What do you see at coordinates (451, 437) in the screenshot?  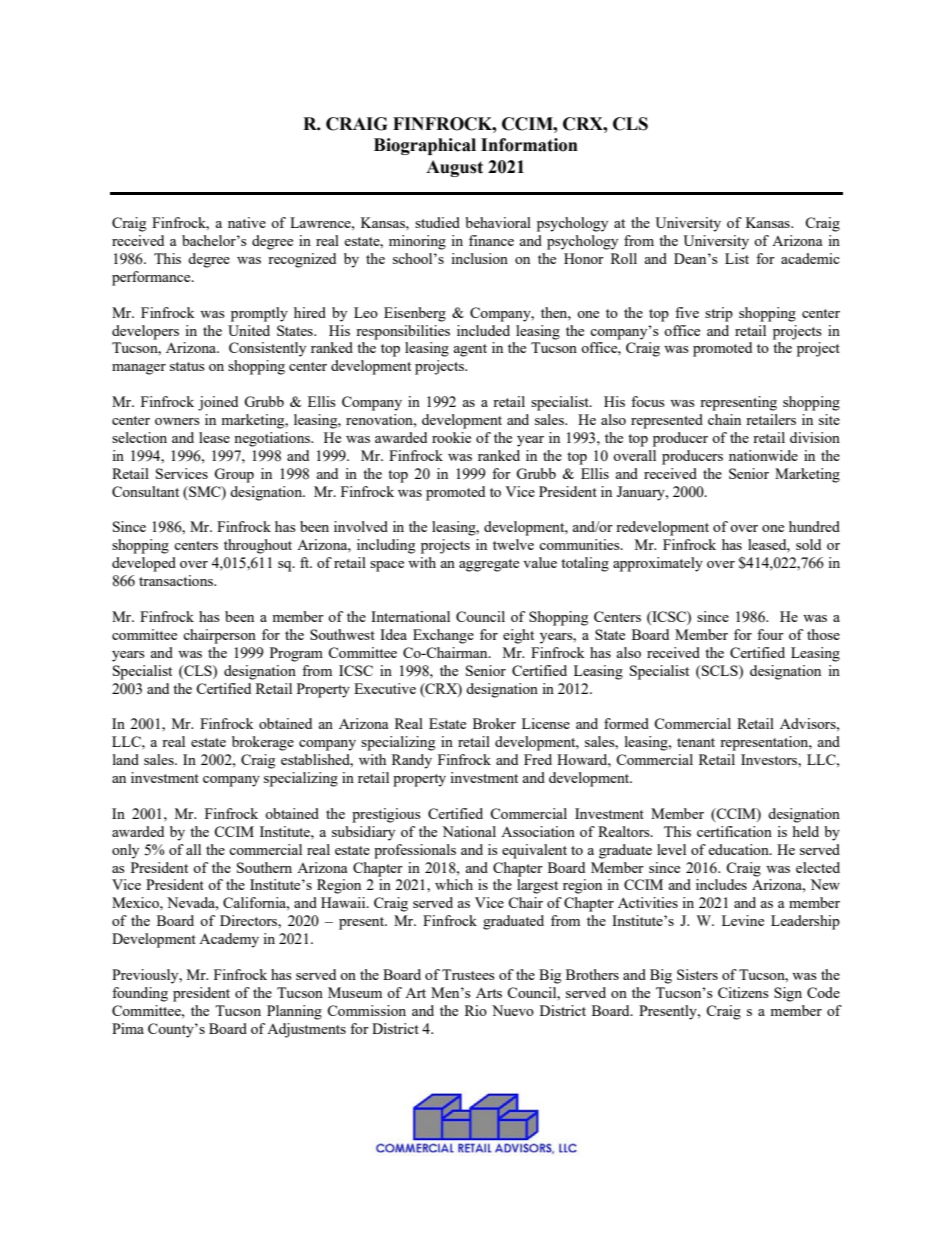 I see `rookie` at bounding box center [451, 437].
